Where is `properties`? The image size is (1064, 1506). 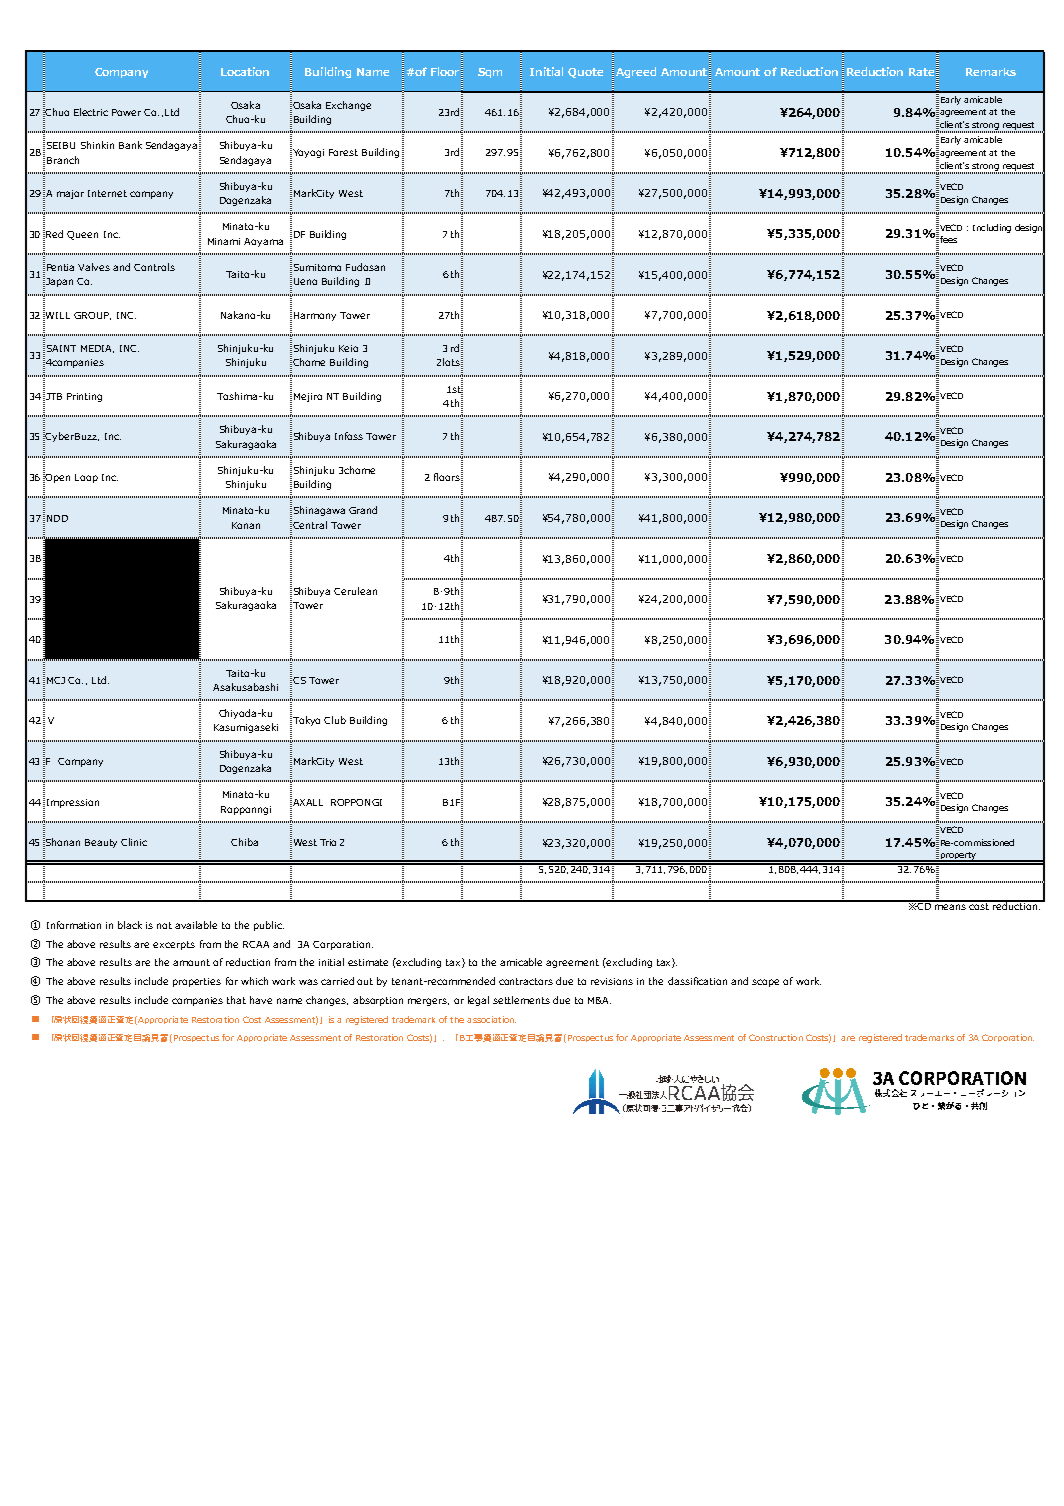 properties is located at coordinates (197, 982).
